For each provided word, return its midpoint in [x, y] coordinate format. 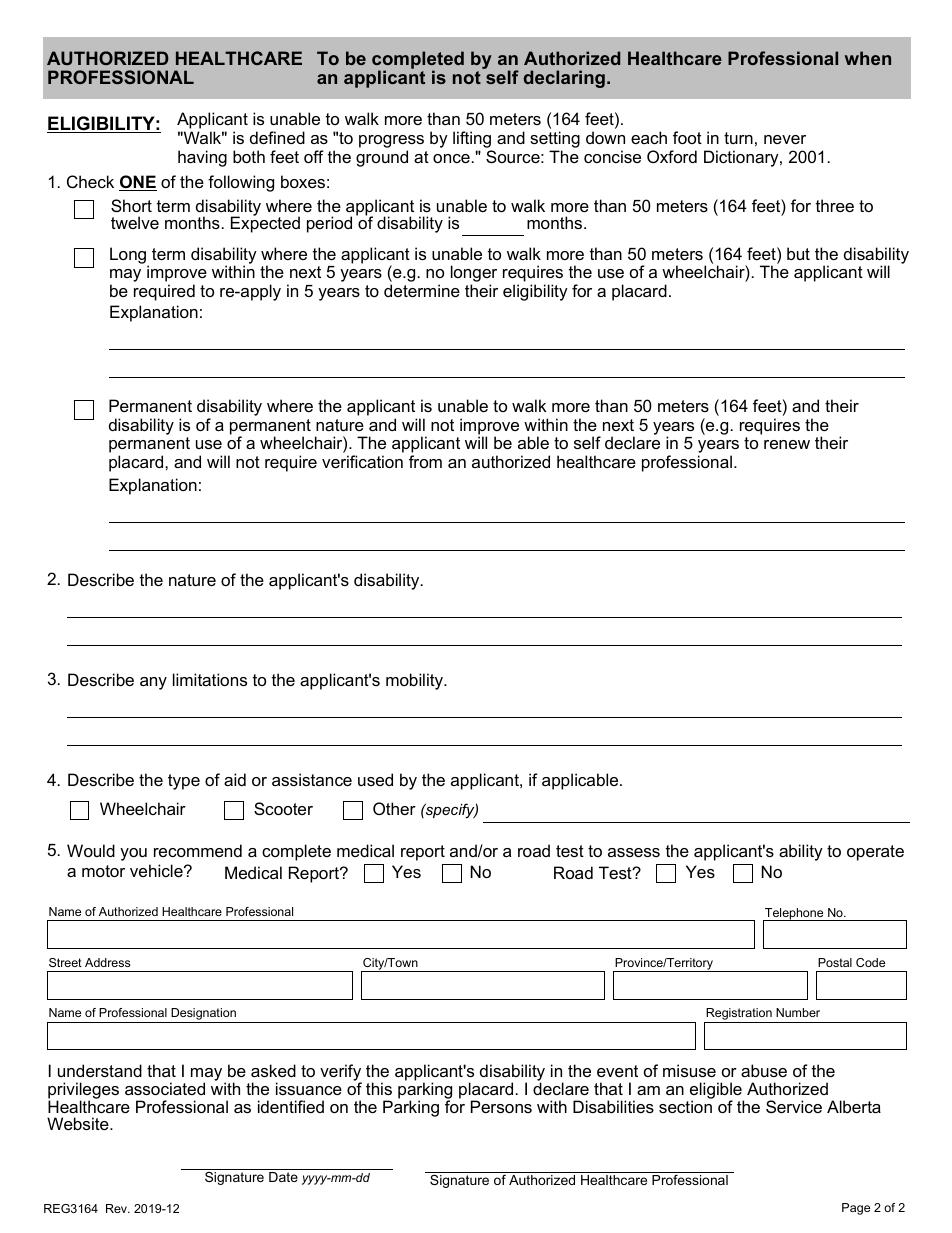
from [425, 461]
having [202, 158]
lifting [472, 139]
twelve [135, 222]
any [153, 683]
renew [787, 444]
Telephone [794, 915]
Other [394, 808]
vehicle [157, 870]
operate [875, 853]
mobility [416, 681]
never [785, 139]
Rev [117, 1208]
